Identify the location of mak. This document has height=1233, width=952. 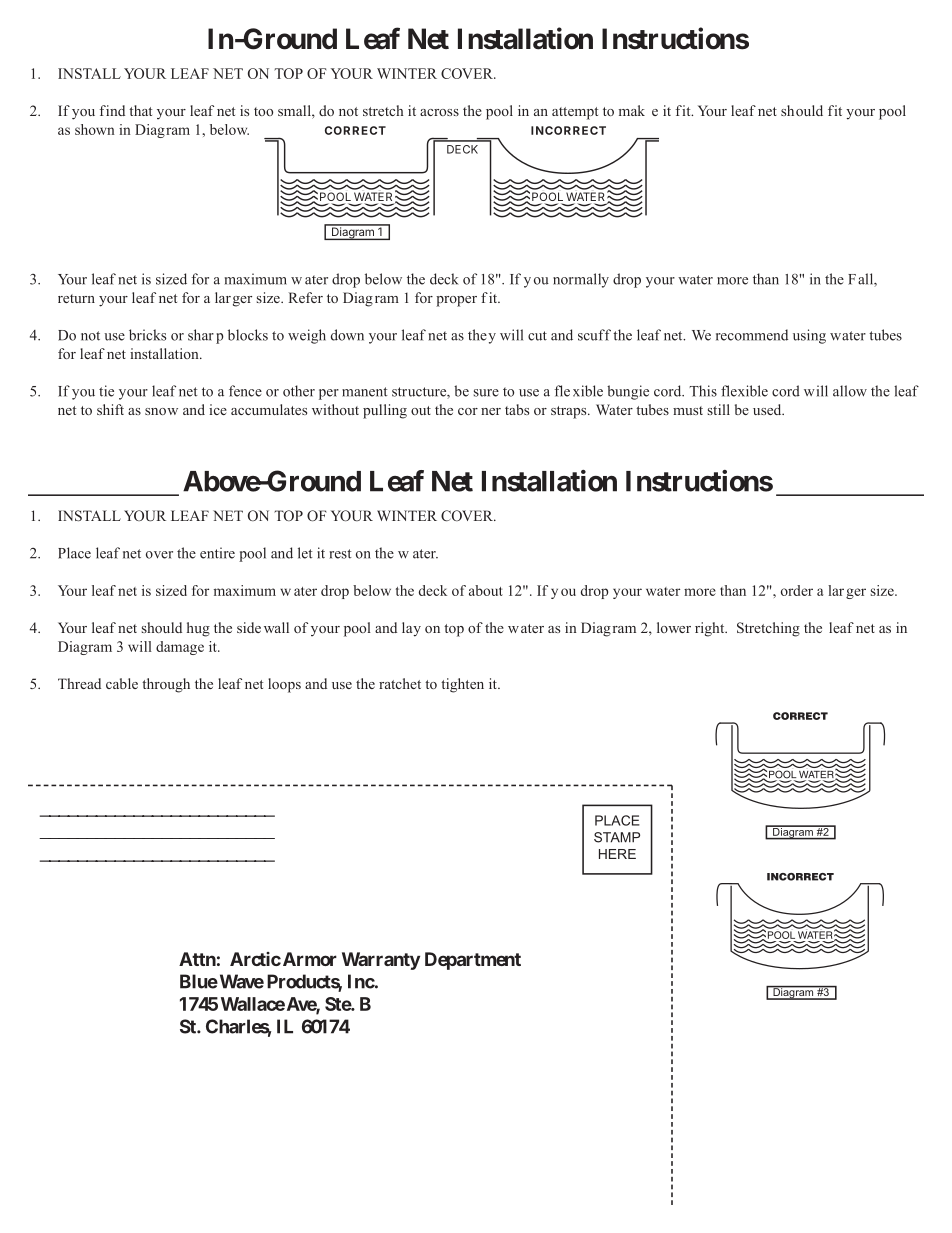
(632, 110).
